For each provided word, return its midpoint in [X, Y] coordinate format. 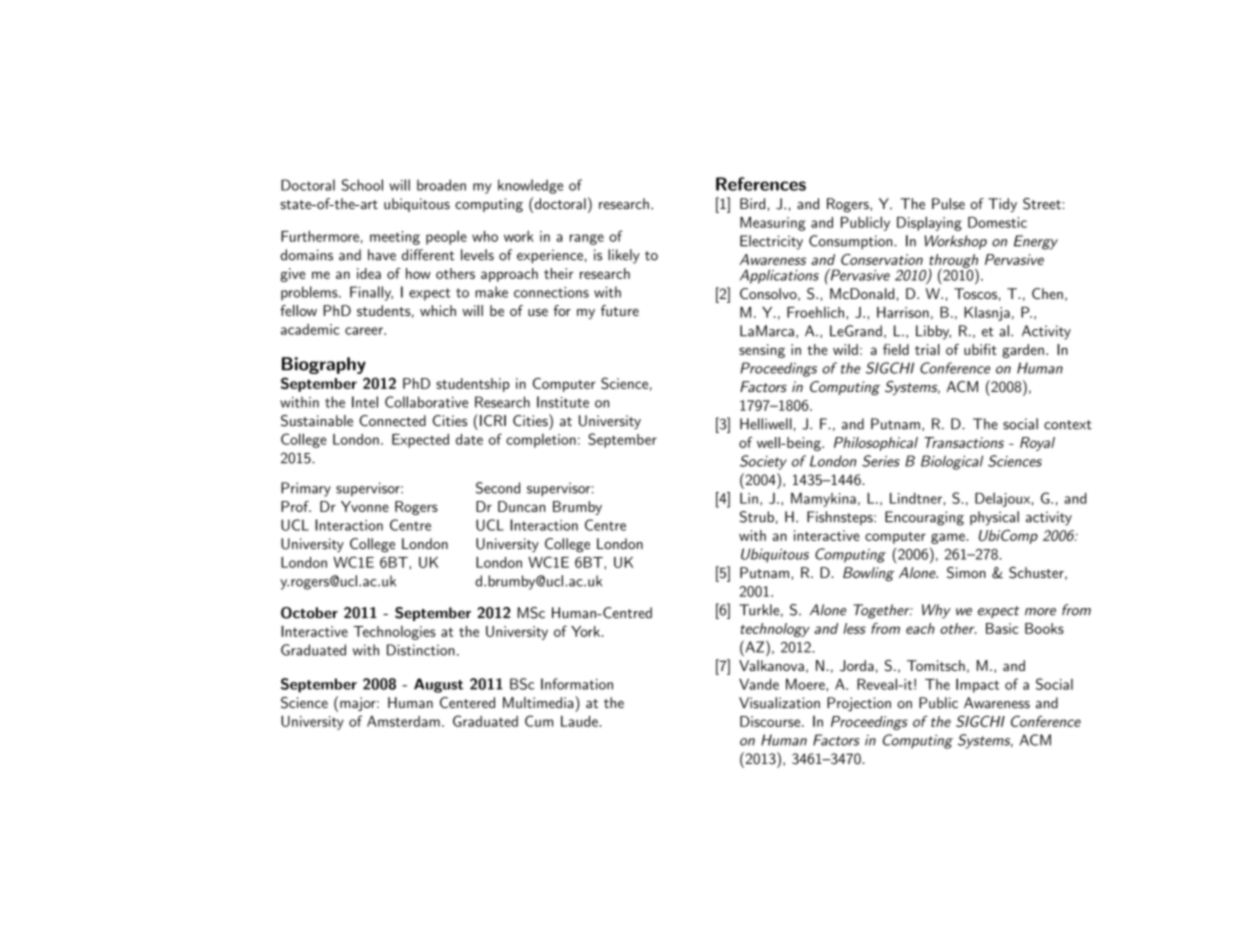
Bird [752, 203]
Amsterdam [403, 721]
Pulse [948, 204]
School [362, 185]
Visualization [779, 703]
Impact [977, 685]
